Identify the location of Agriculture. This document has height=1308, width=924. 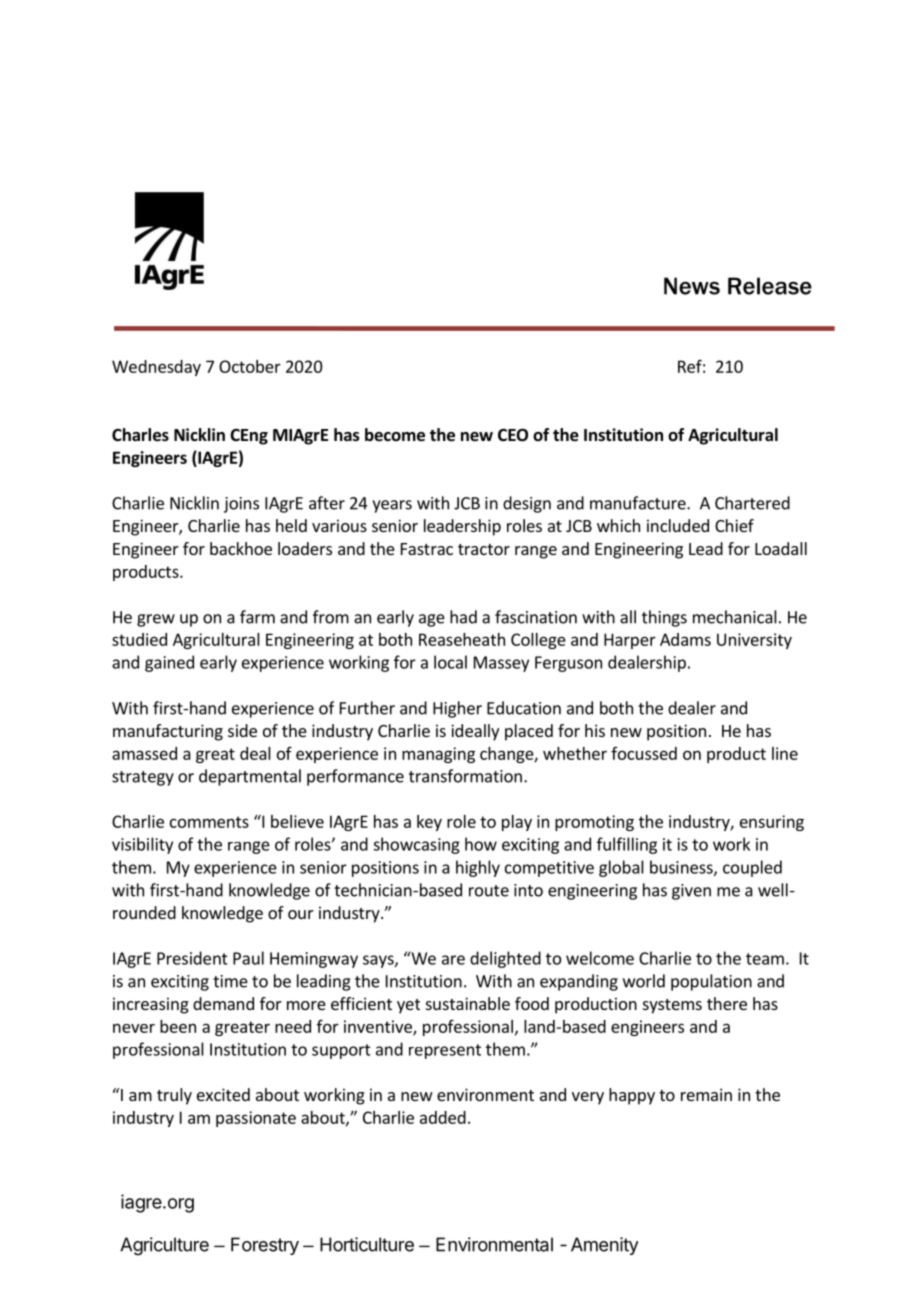
(164, 1246).
